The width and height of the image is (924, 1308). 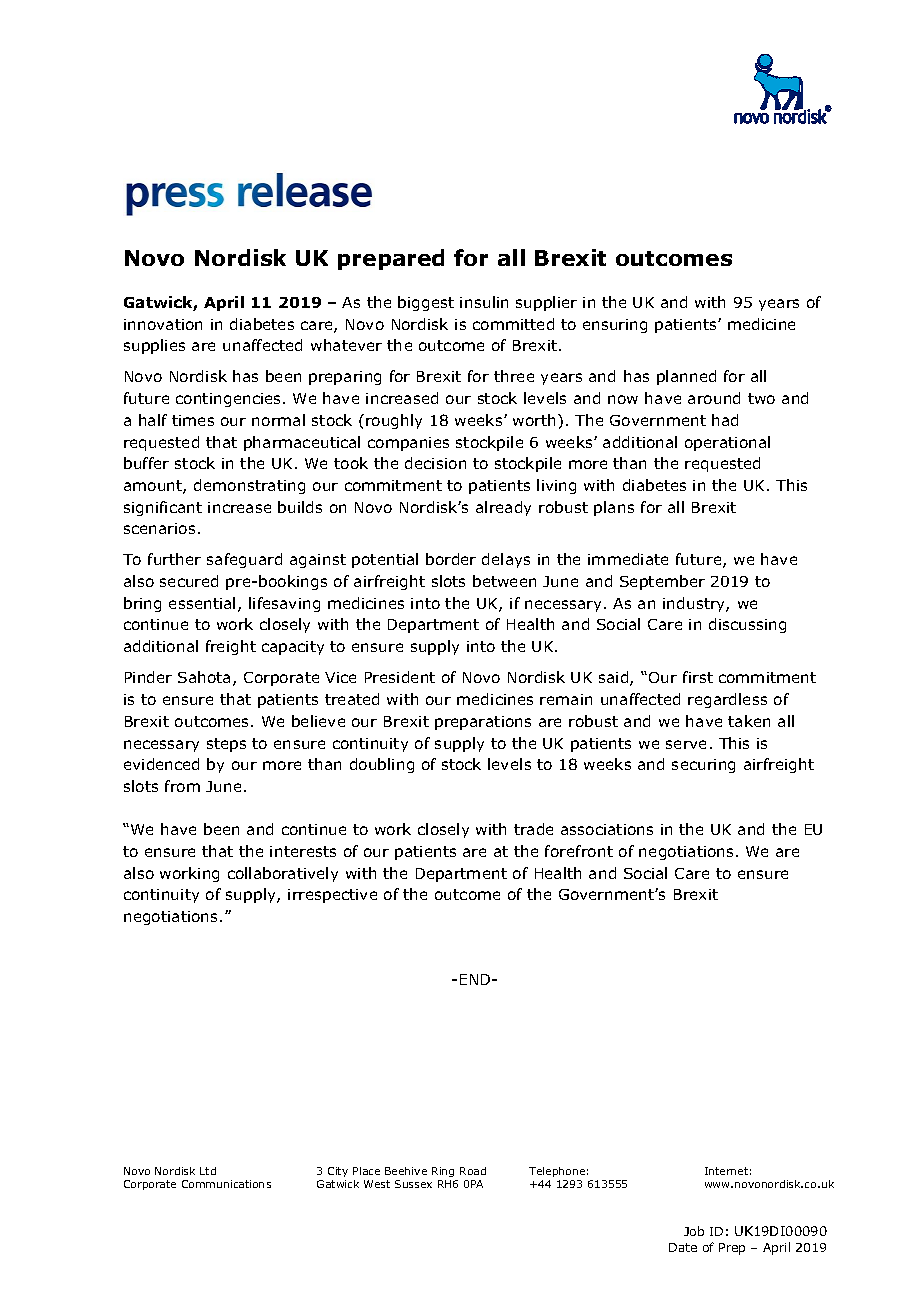 I want to click on forefront, so click(x=579, y=851).
